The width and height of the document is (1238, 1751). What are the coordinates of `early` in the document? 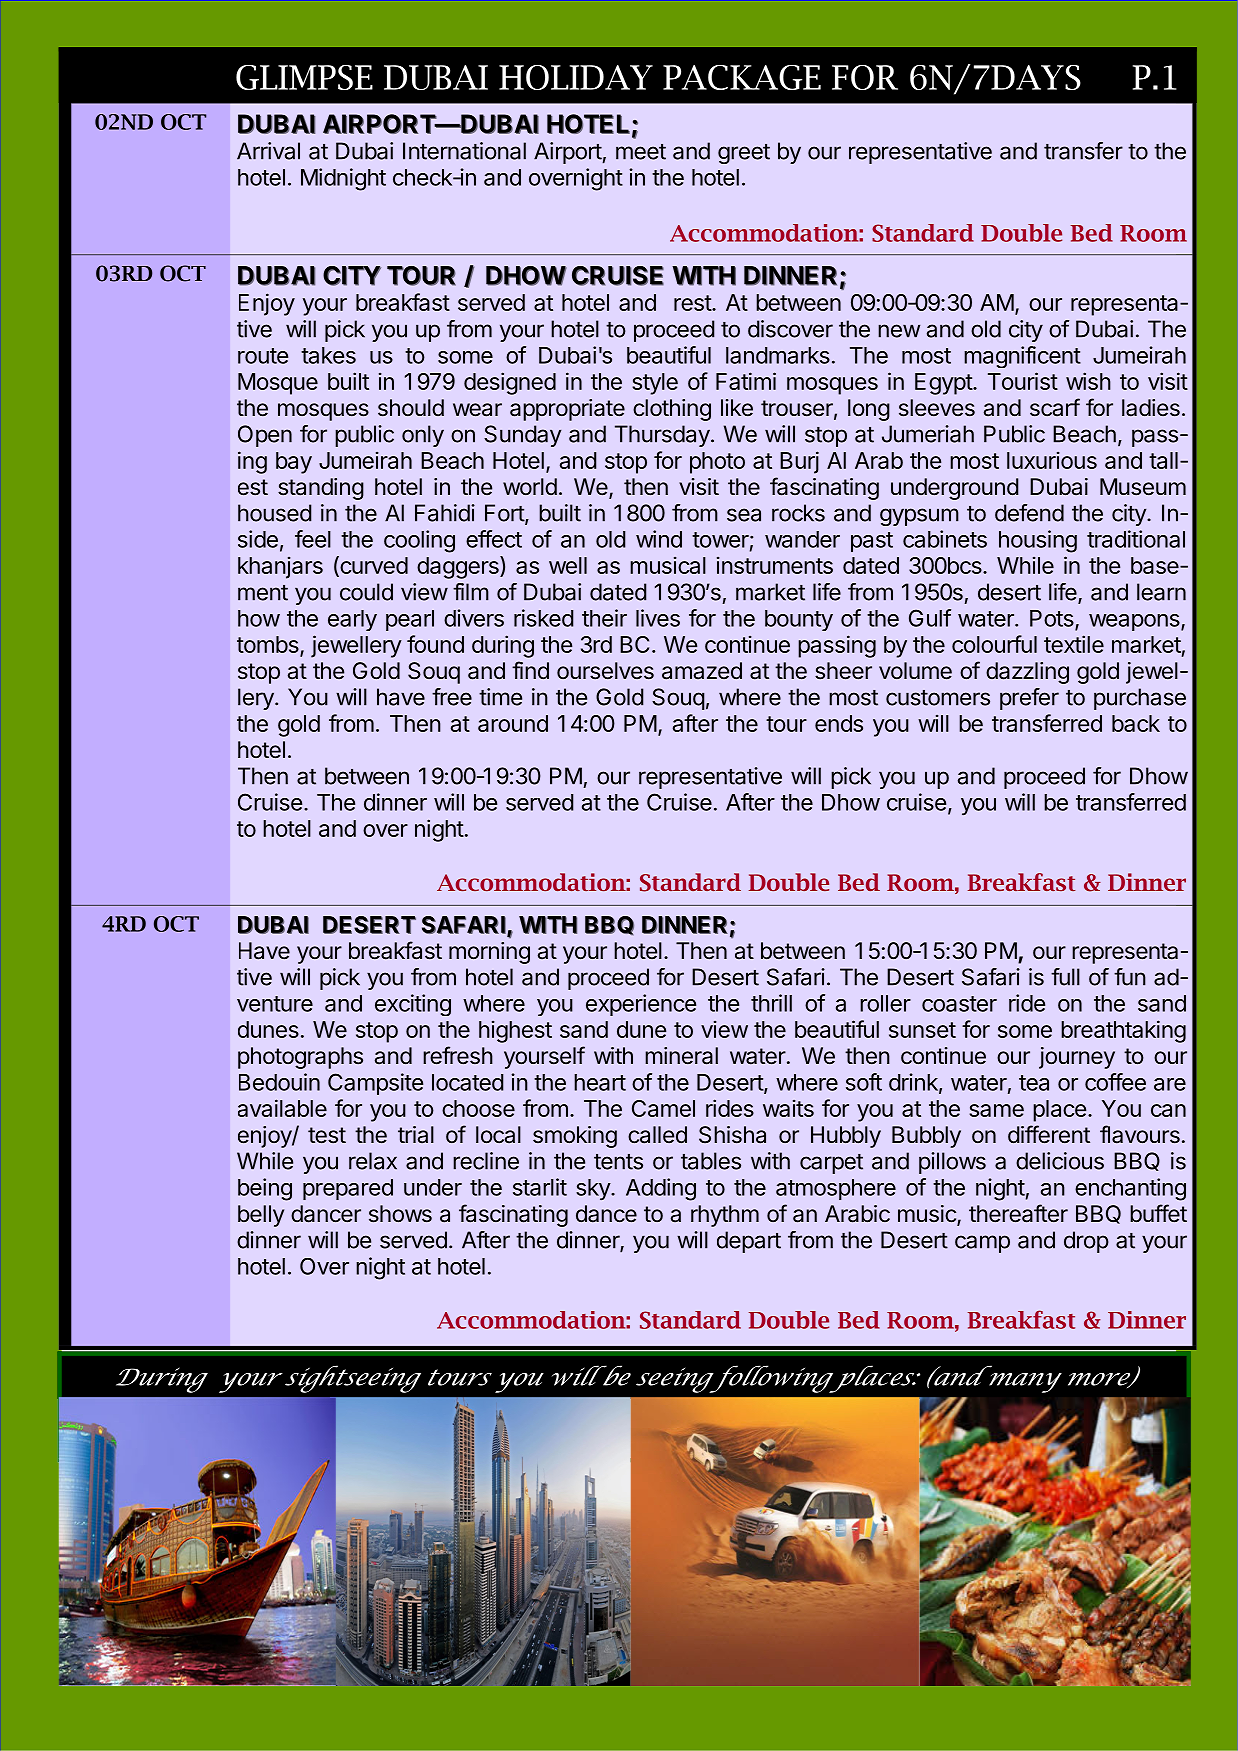 It's located at (352, 620).
